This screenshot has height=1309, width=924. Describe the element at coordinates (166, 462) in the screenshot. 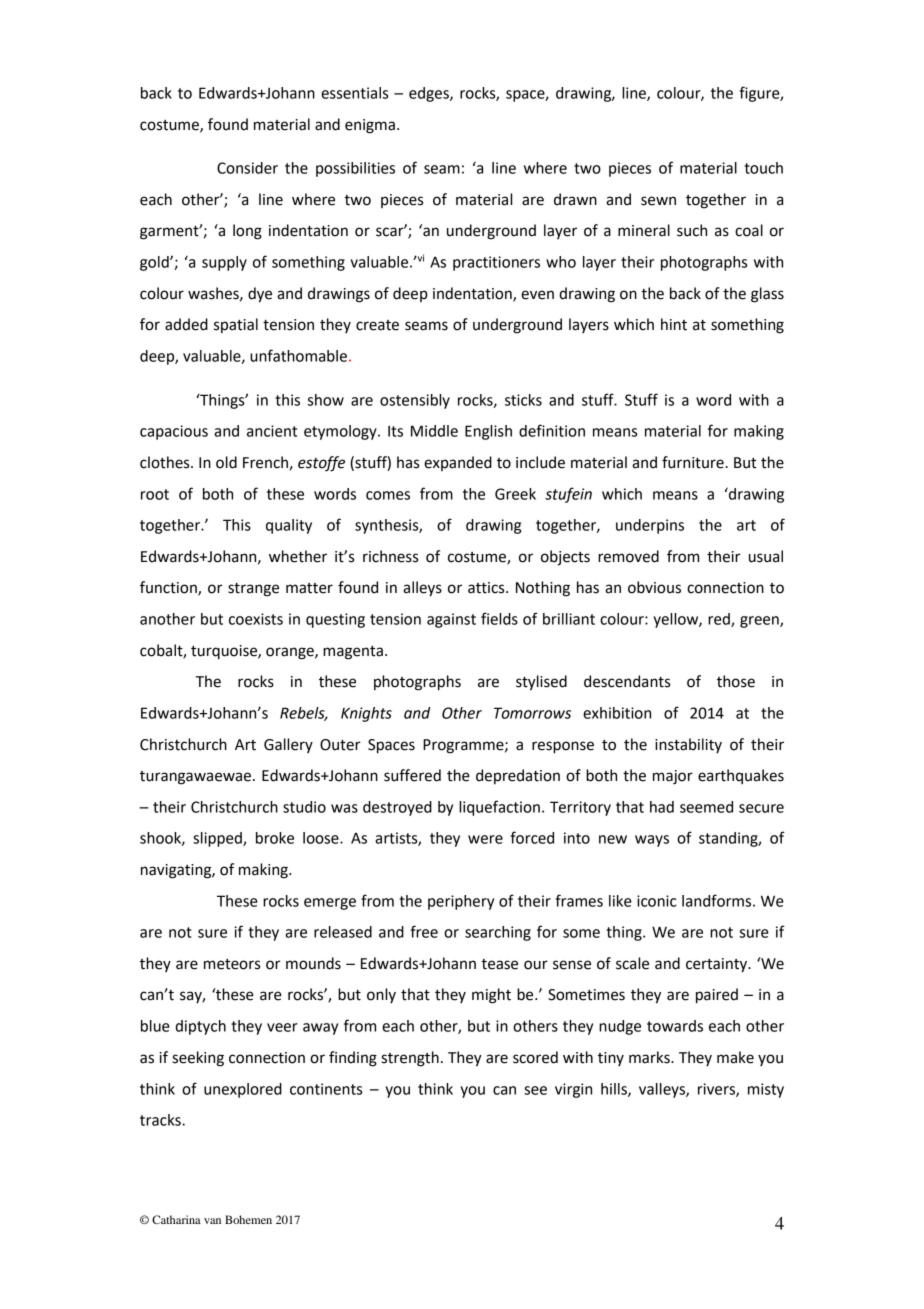

I see `clothes` at that location.
